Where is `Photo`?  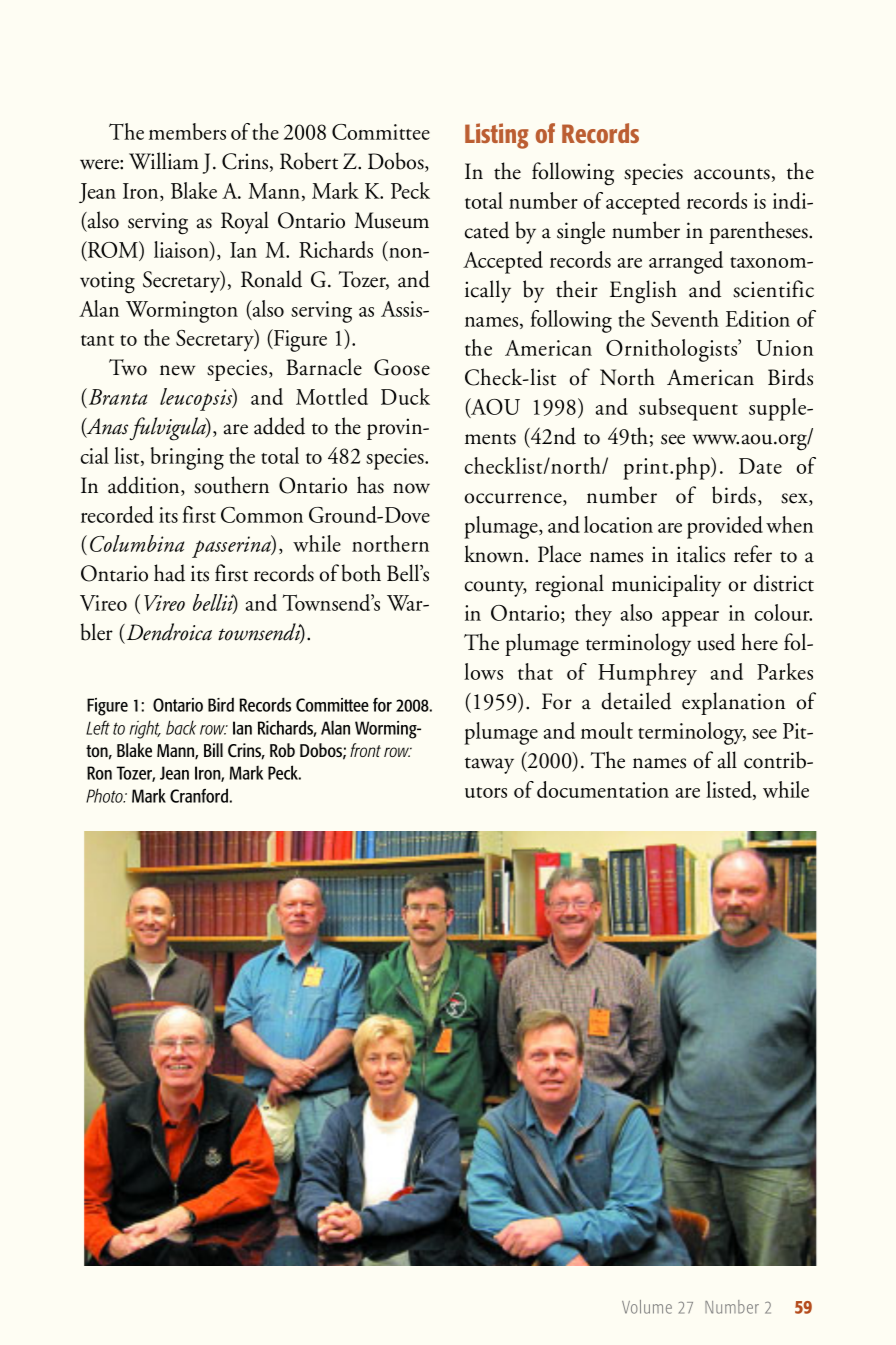
Photo is located at coordinates (105, 795).
